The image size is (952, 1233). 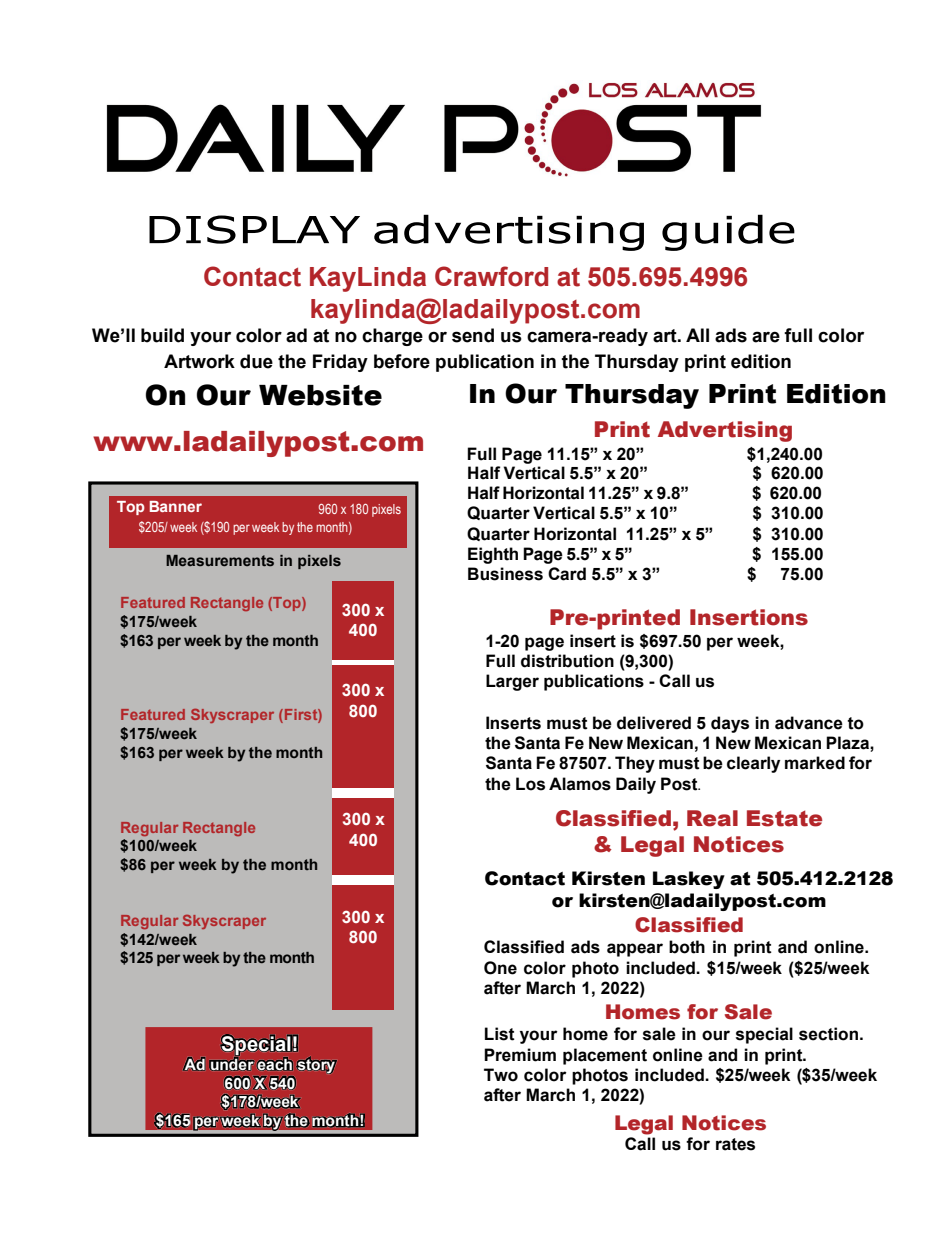 I want to click on DISPLAY, so click(x=254, y=229).
